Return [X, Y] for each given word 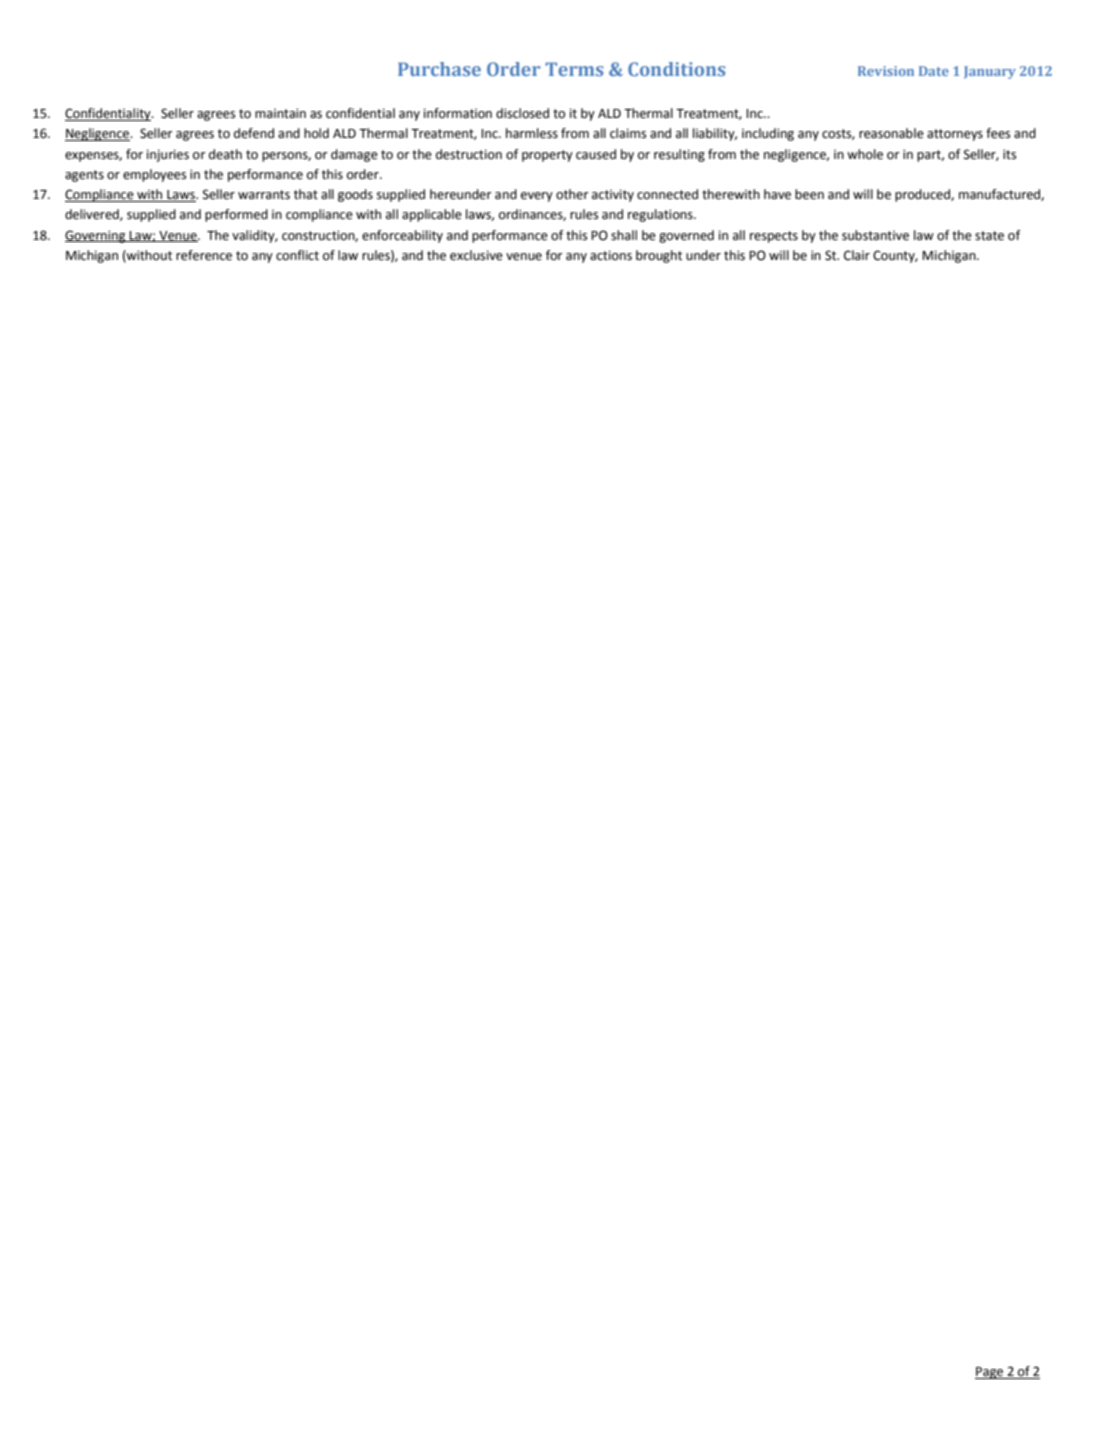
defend [254, 133]
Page [990, 1373]
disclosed [522, 113]
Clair [857, 255]
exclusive [476, 255]
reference [204, 255]
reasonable [891, 133]
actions [611, 255]
